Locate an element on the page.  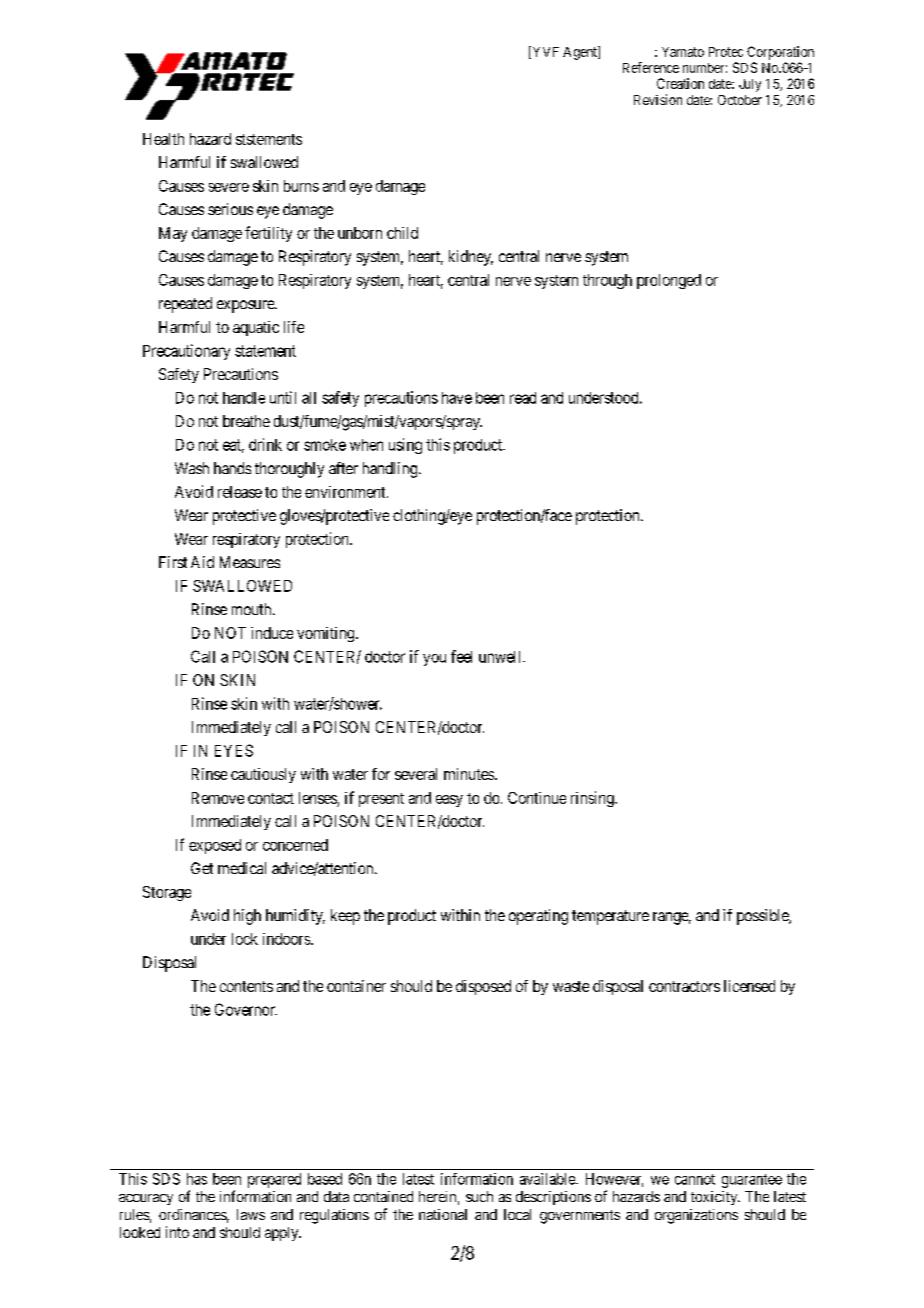
exposed is located at coordinates (215, 846).
